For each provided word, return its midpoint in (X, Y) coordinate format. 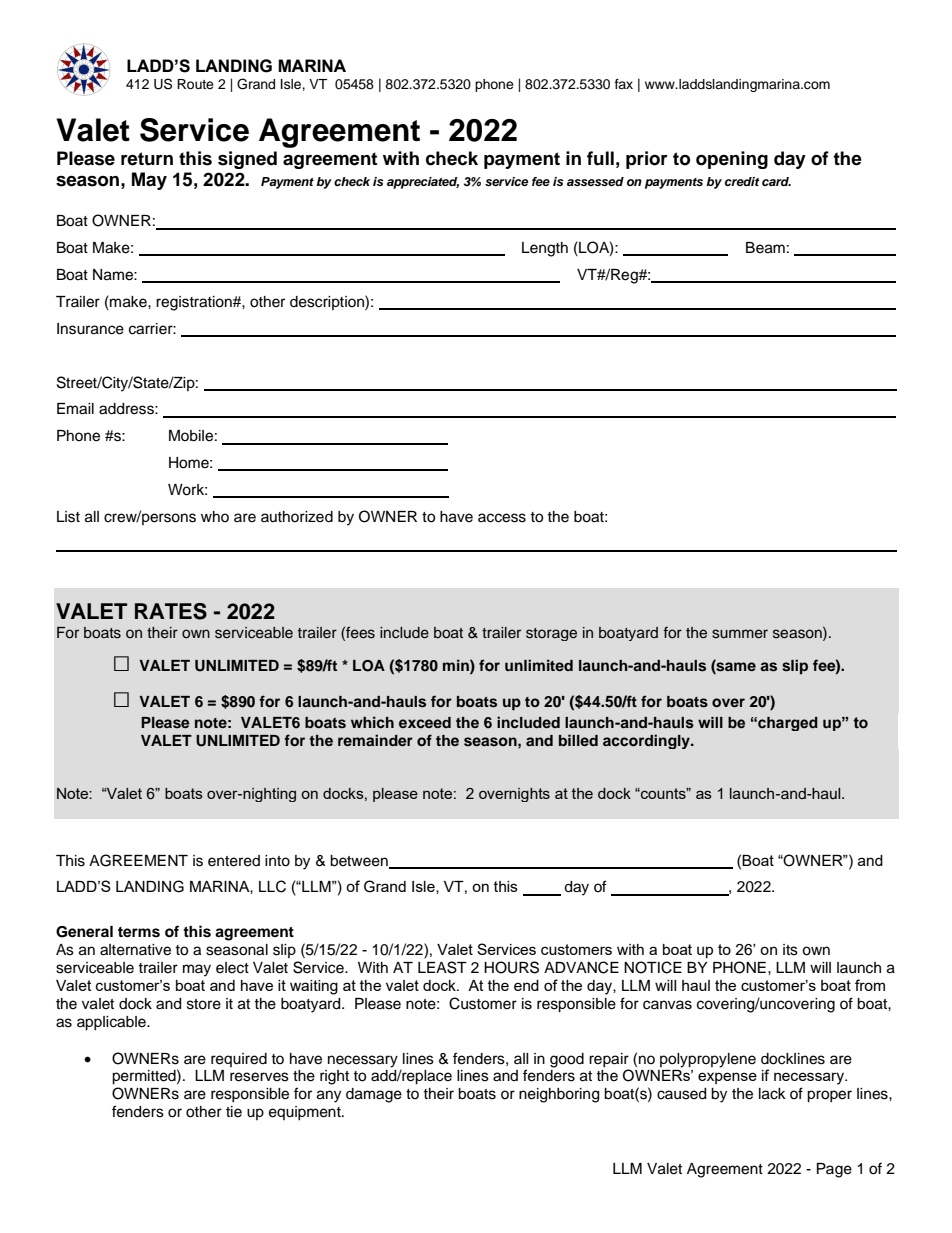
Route (195, 84)
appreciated (423, 183)
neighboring (559, 1095)
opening (732, 160)
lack (772, 1094)
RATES (171, 611)
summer (740, 634)
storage (551, 634)
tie (234, 1112)
